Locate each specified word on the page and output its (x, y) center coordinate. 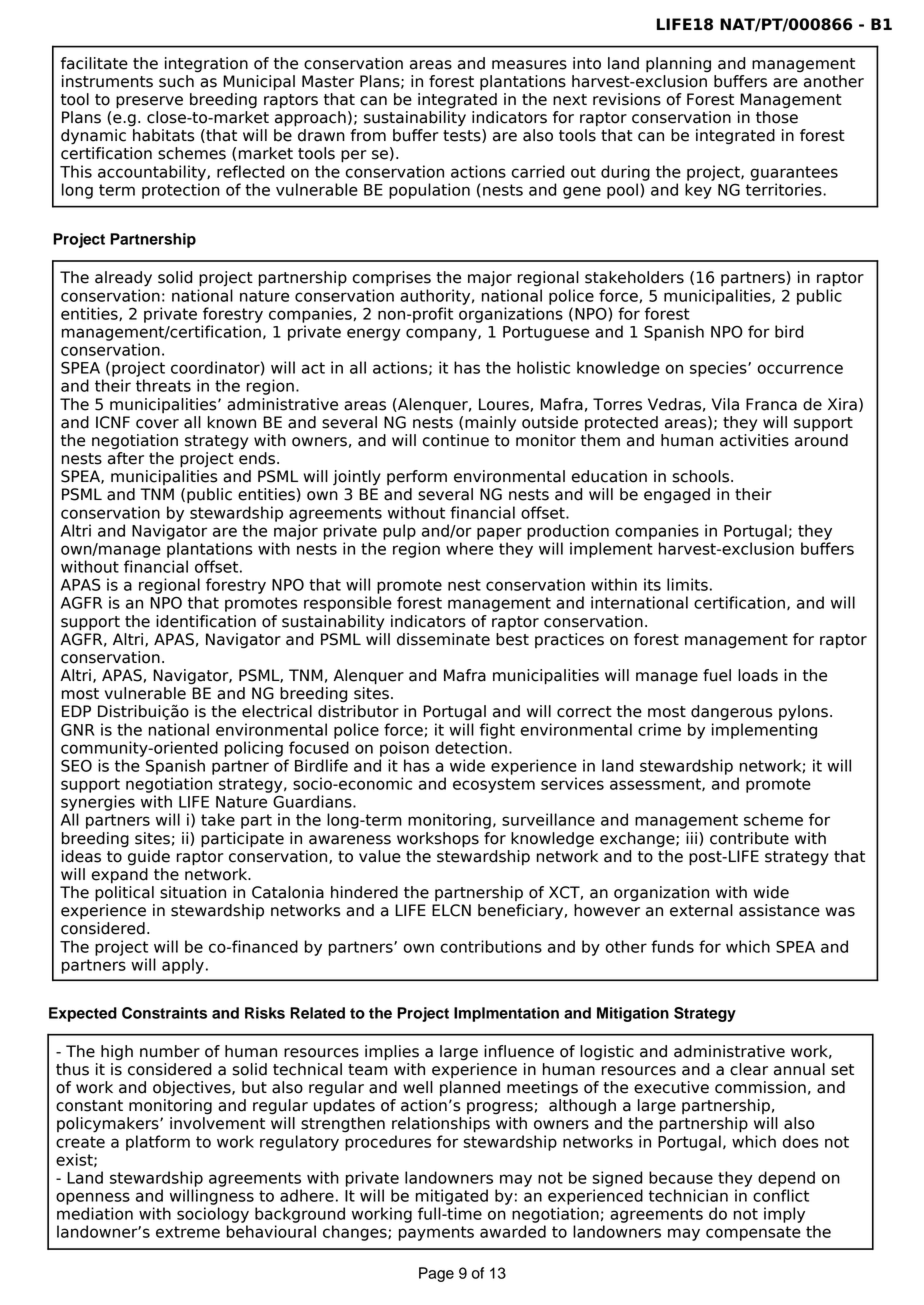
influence (519, 1051)
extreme (188, 1232)
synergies (98, 803)
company (442, 334)
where (469, 548)
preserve (149, 102)
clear (749, 1069)
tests (463, 136)
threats (163, 385)
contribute (749, 838)
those (777, 117)
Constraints (164, 1013)
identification (206, 621)
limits (687, 584)
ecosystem (494, 785)
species (719, 369)
